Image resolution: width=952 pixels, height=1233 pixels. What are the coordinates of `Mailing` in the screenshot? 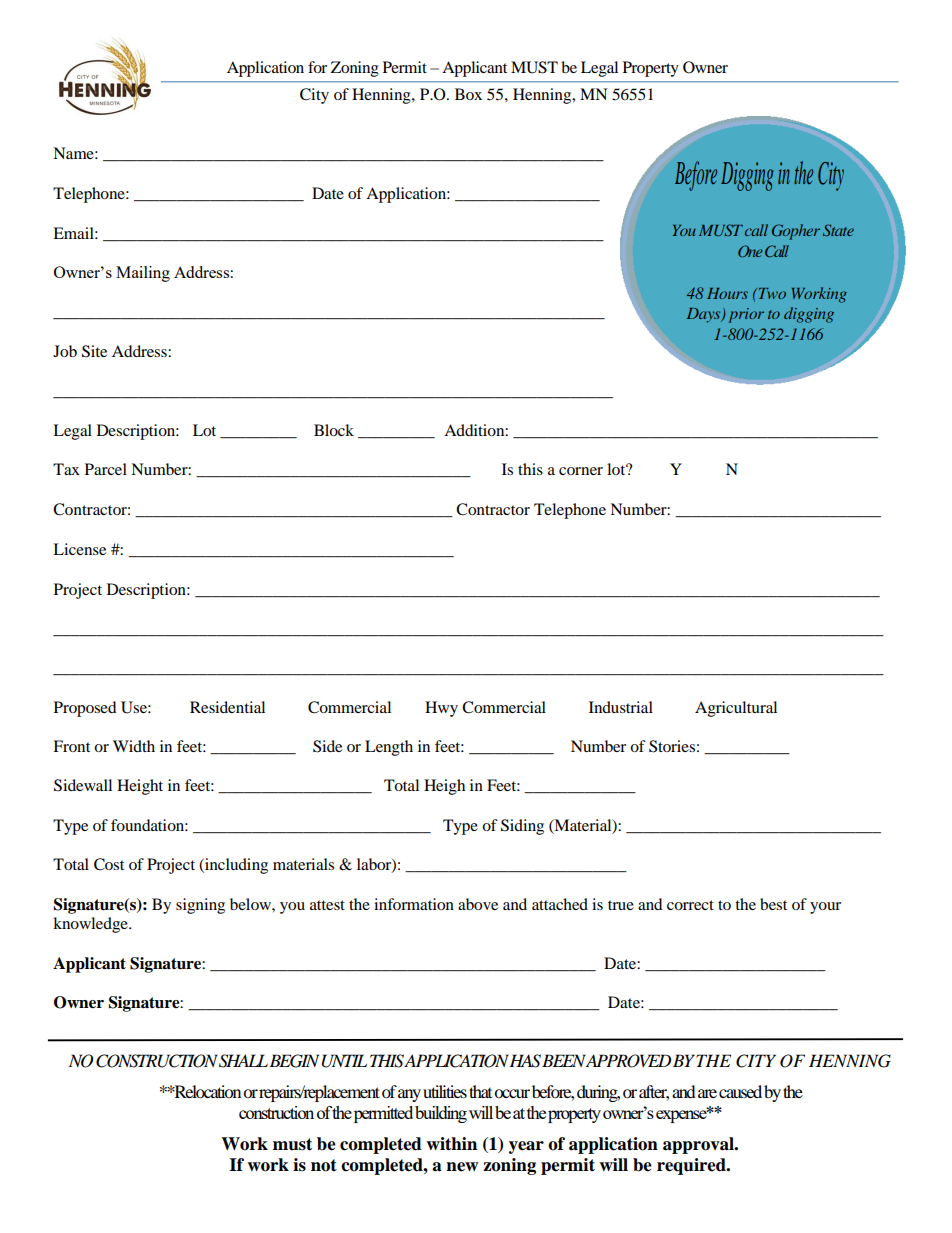 It's located at (143, 274).
